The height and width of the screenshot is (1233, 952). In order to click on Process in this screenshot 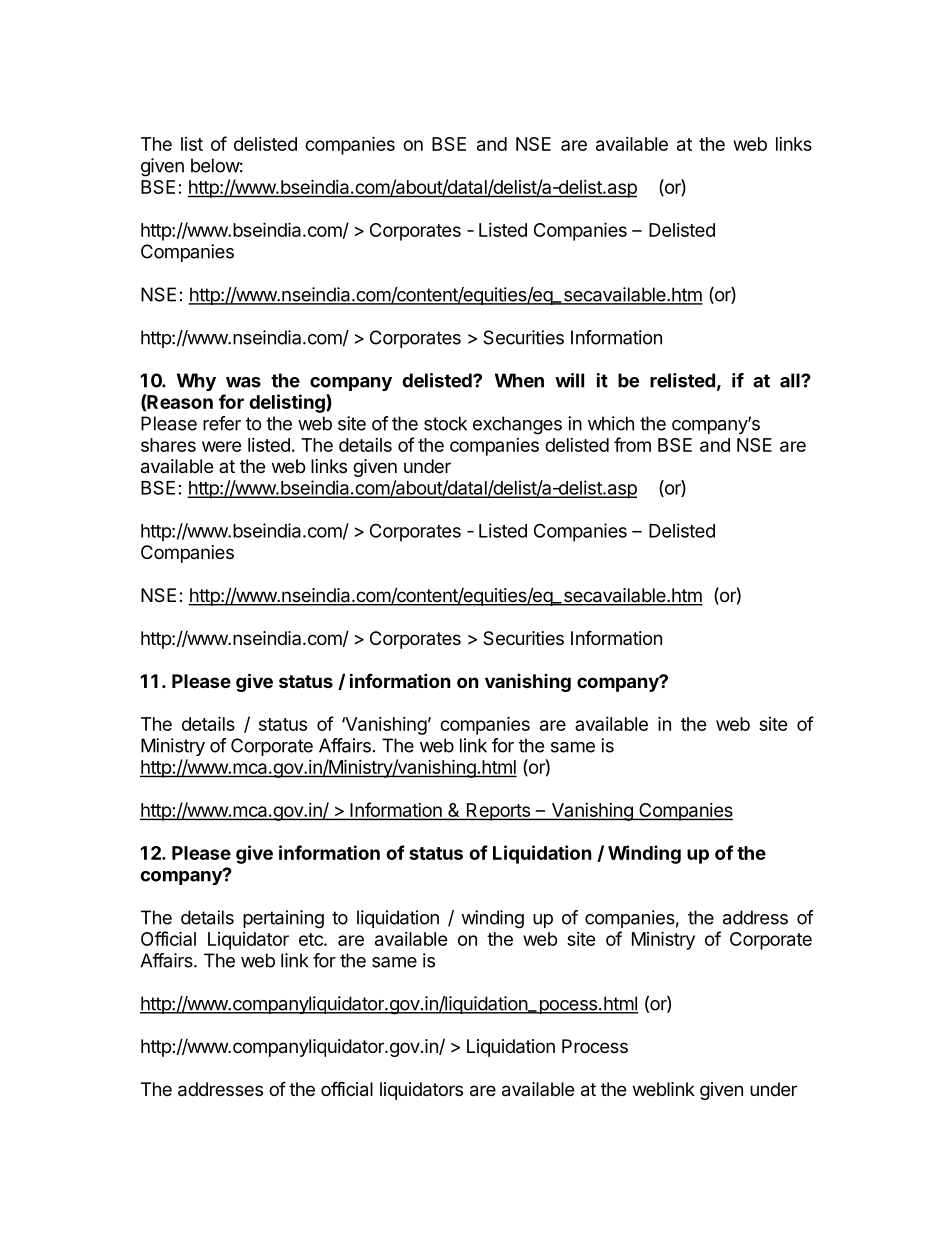, I will do `click(595, 1046)`.
